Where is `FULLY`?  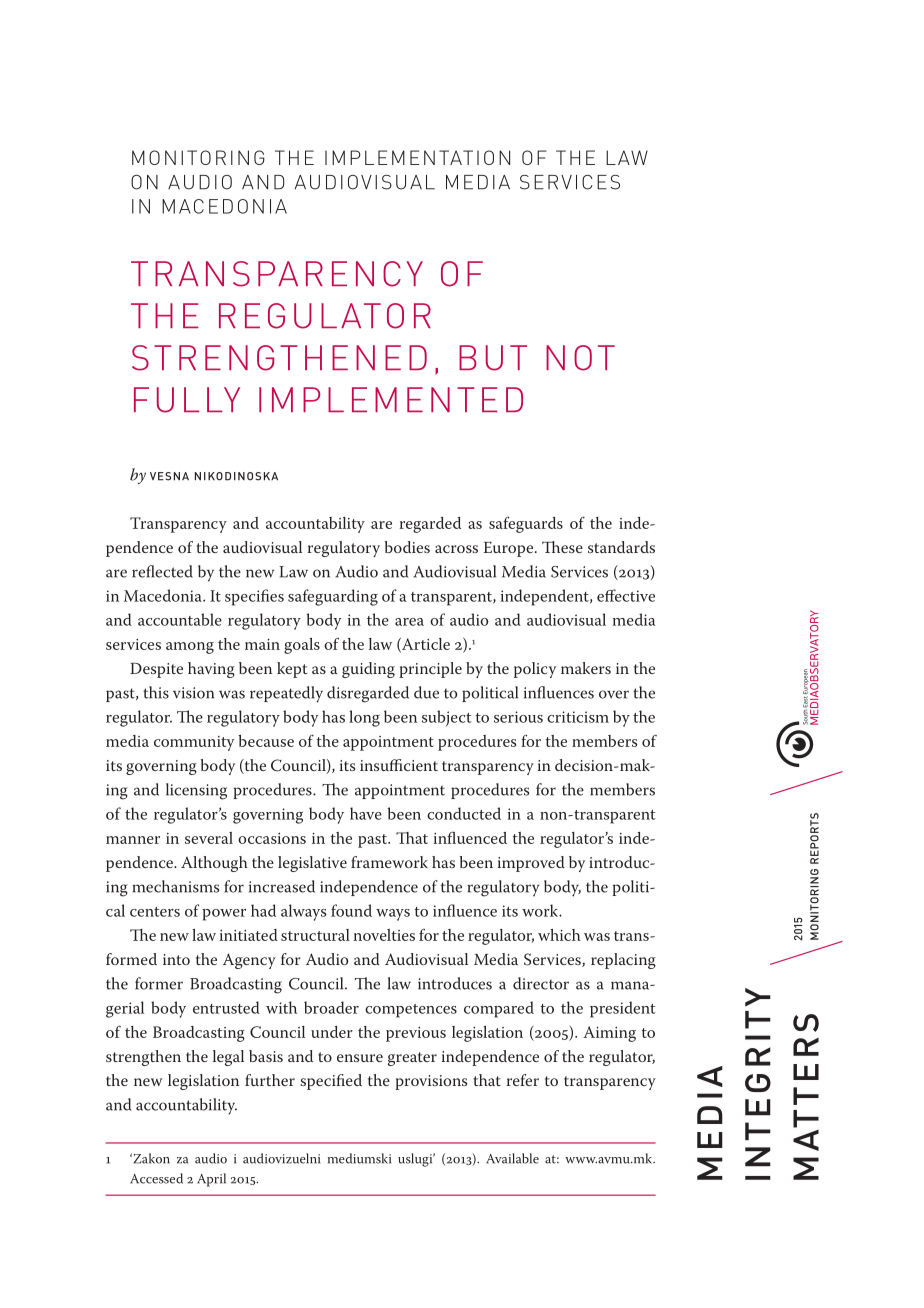 FULLY is located at coordinates (187, 400).
